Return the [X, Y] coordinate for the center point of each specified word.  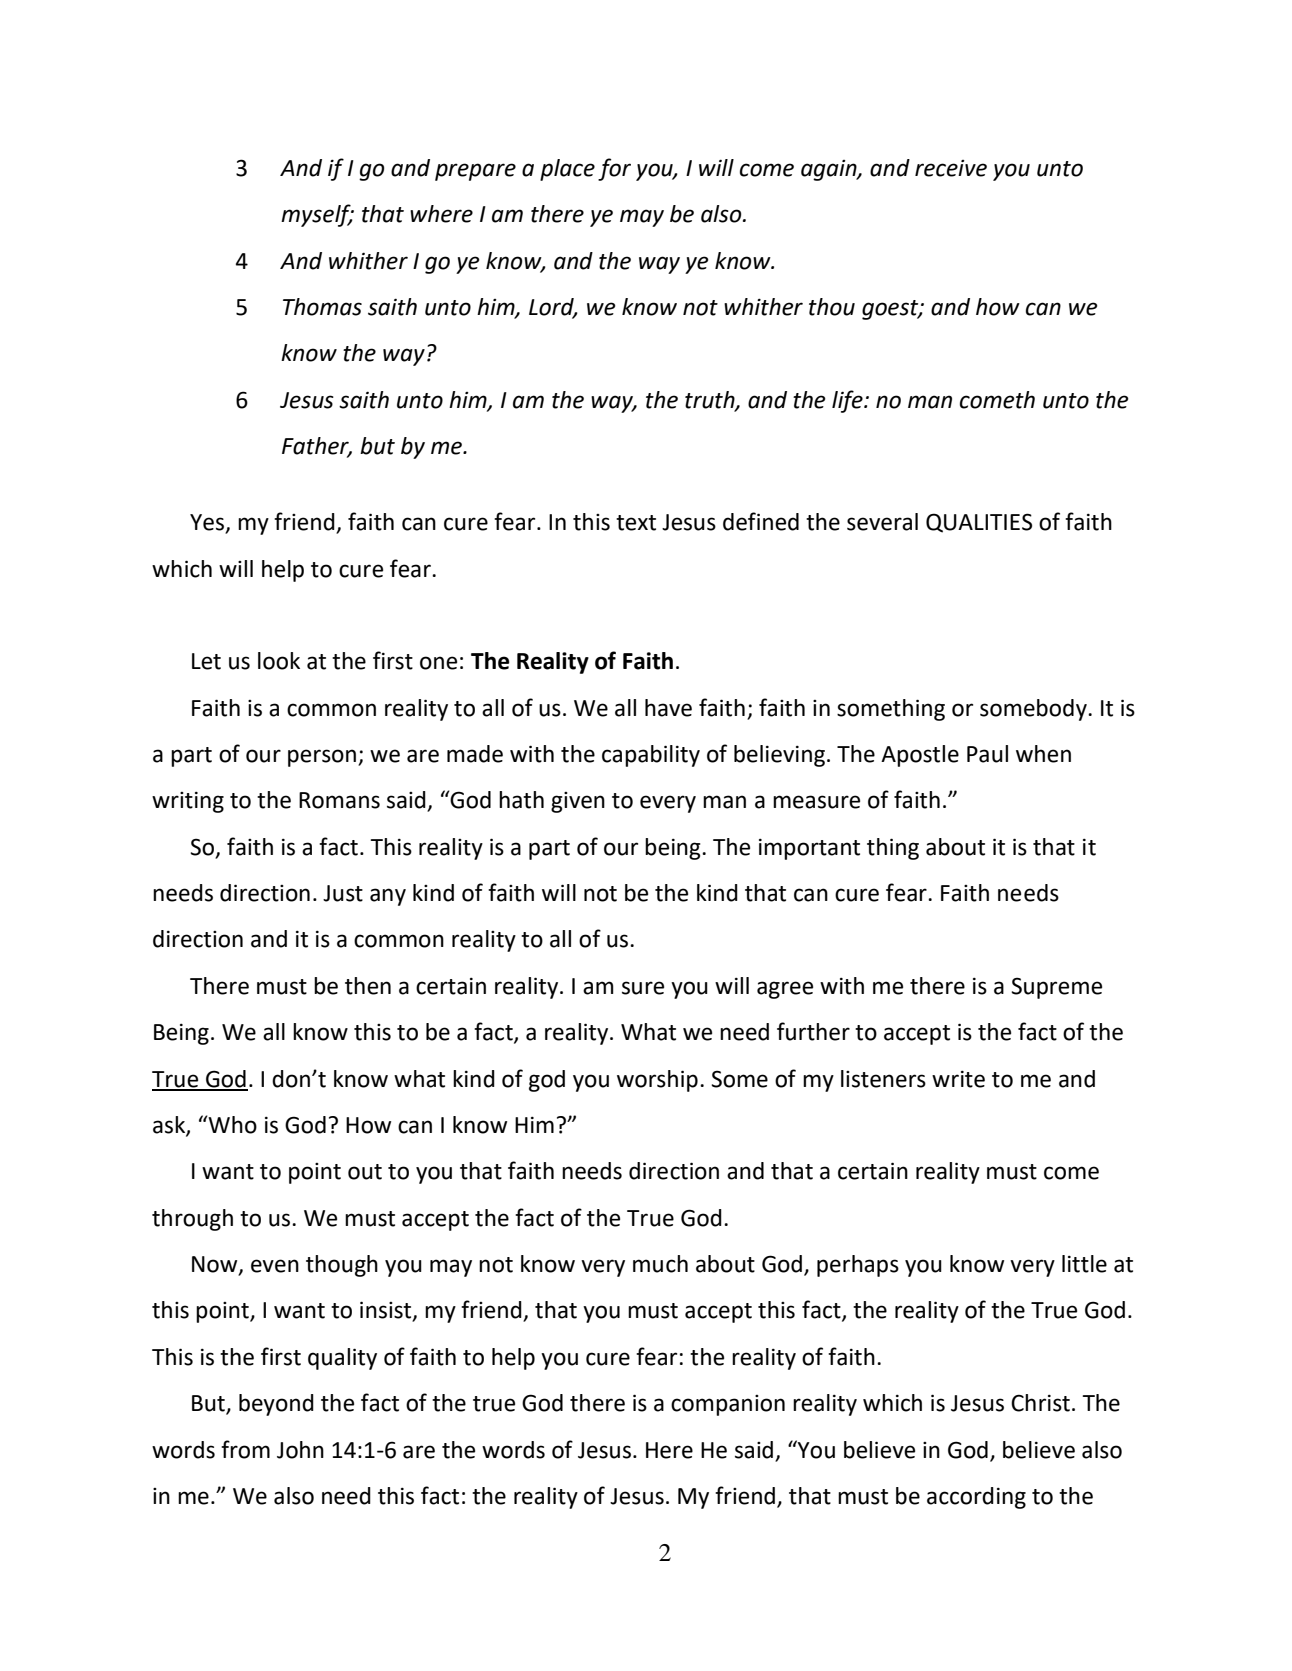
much [660, 1264]
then [368, 986]
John [300, 1450]
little [1084, 1264]
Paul [987, 754]
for [614, 169]
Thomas [322, 307]
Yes [208, 523]
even [275, 1266]
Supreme [1056, 988]
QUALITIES [979, 523]
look [279, 661]
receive [951, 168]
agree [785, 990]
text [636, 523]
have [668, 708]
